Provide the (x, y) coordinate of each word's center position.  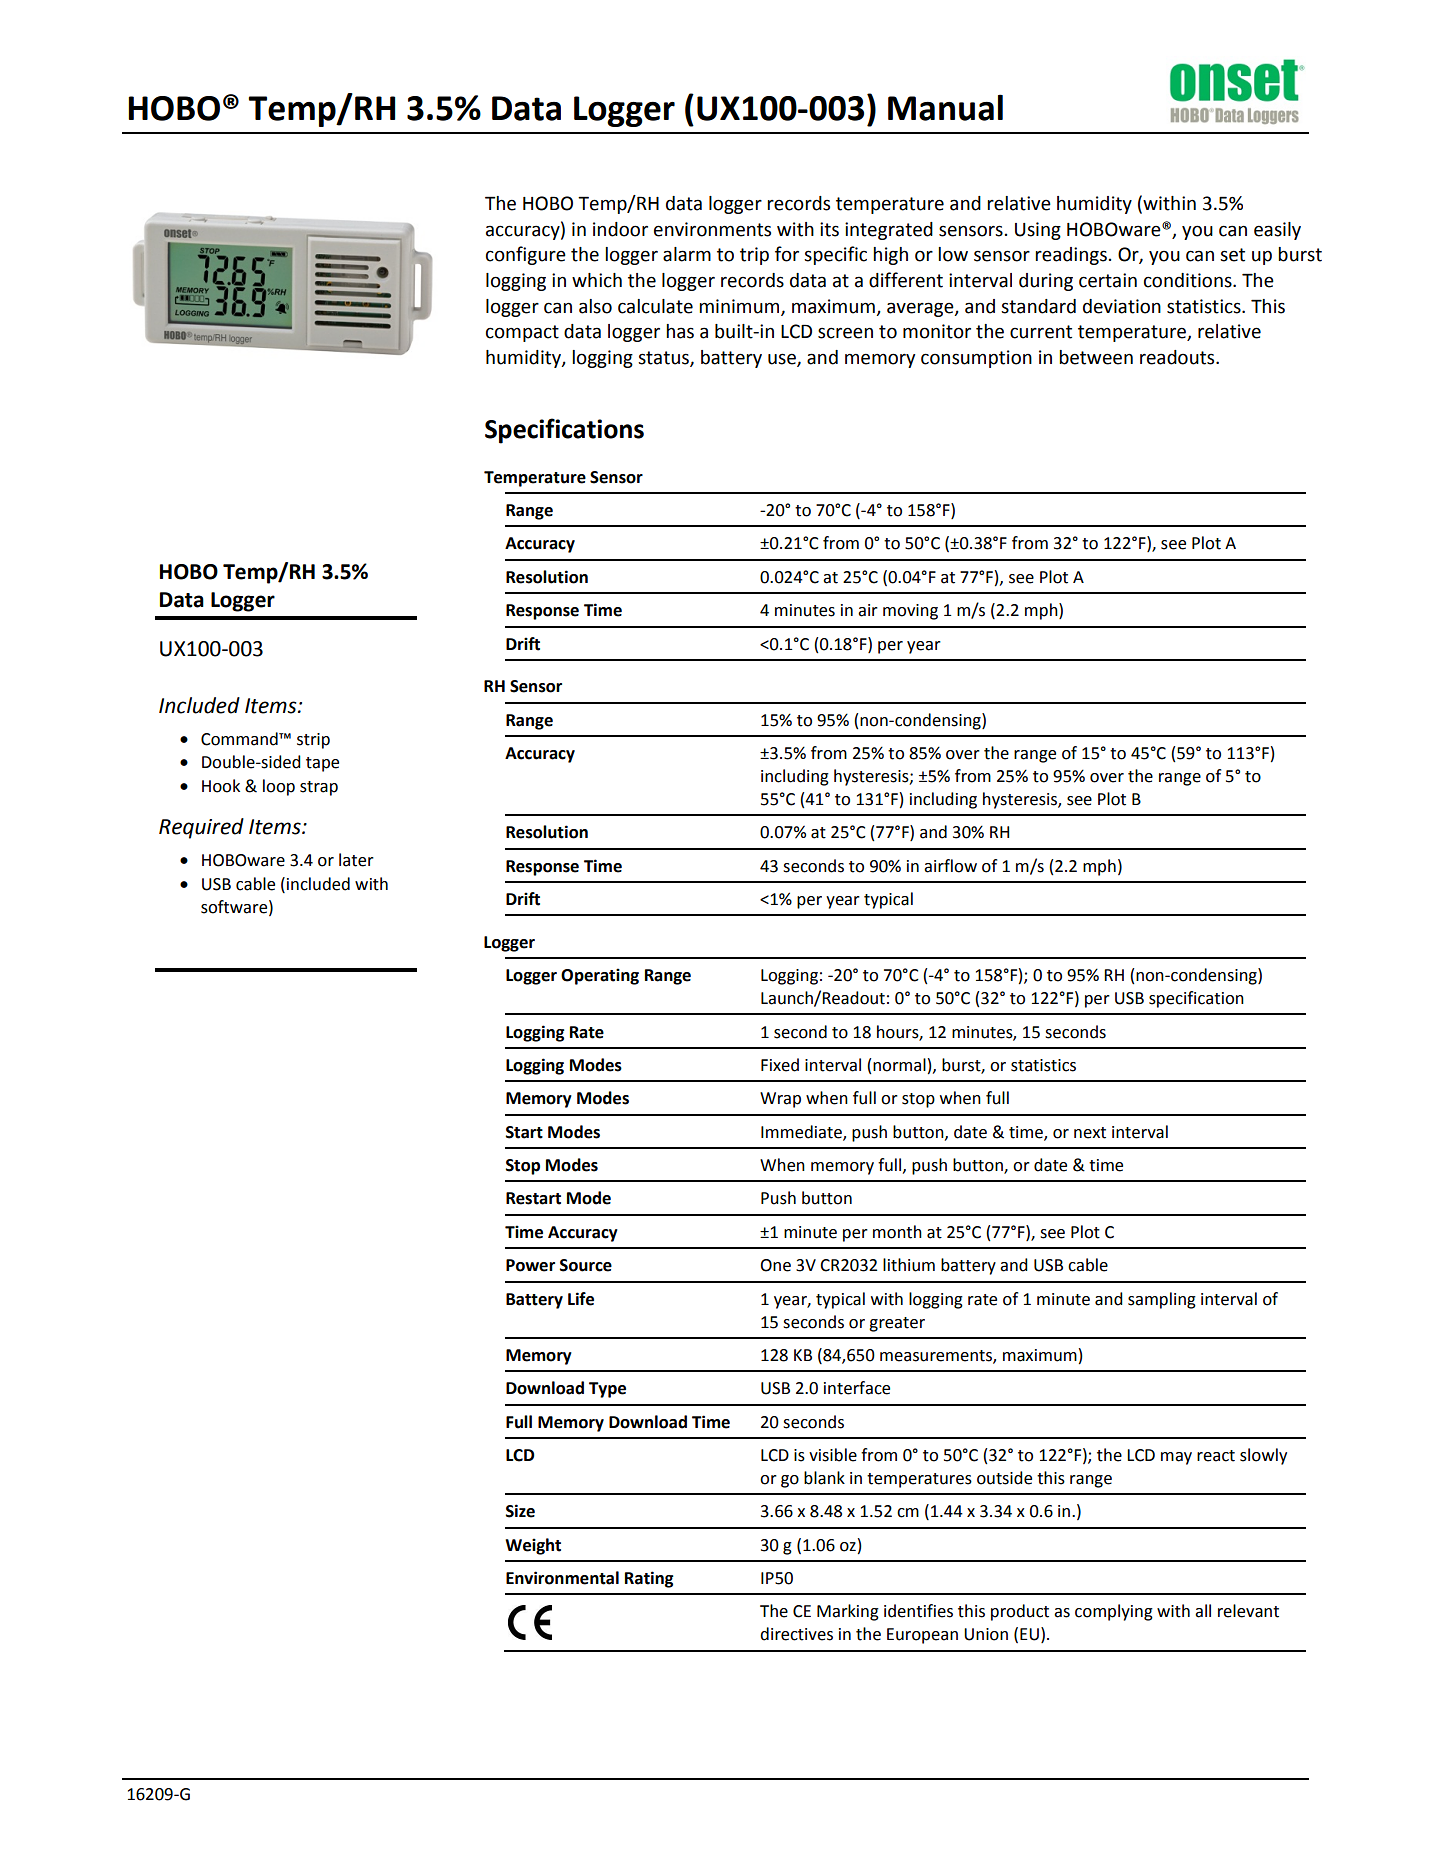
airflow (950, 866)
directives (796, 1634)
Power (530, 1265)
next (1090, 1133)
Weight (533, 1546)
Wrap (780, 1100)
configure (526, 255)
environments (712, 229)
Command (240, 739)
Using (1038, 231)
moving (910, 612)
